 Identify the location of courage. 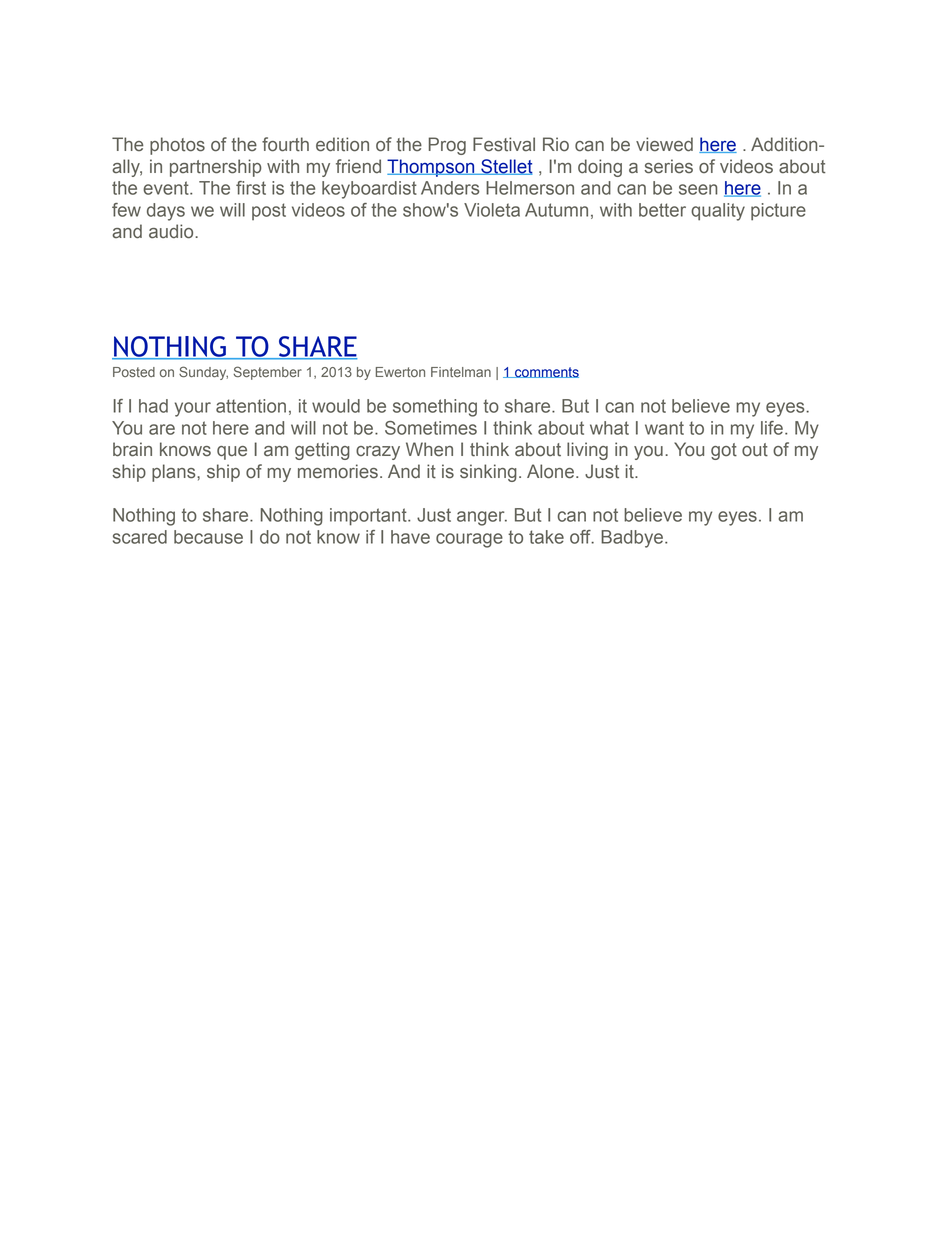
(469, 540).
